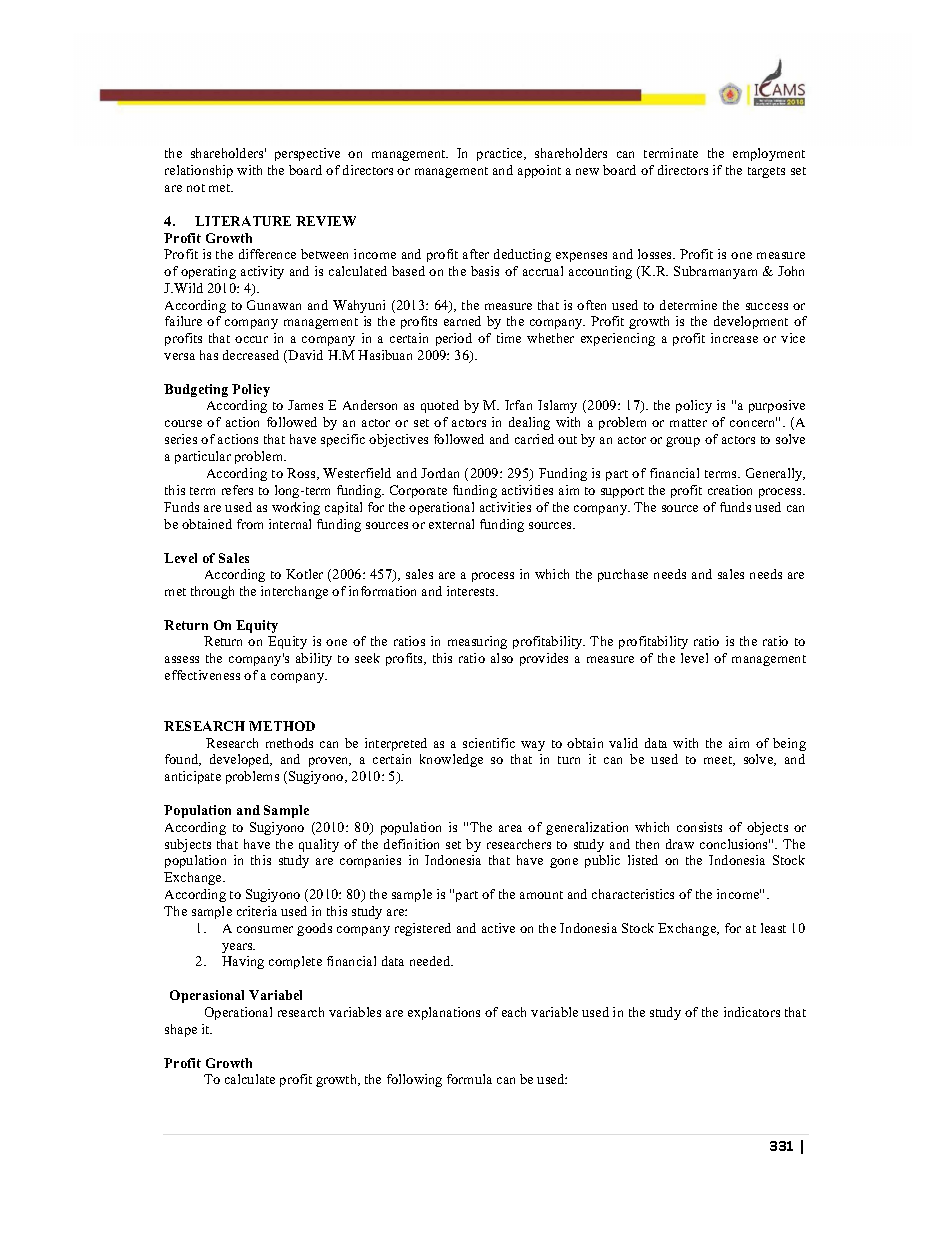 Image resolution: width=952 pixels, height=1233 pixels. Describe the element at coordinates (688, 423) in the screenshot. I see `matter` at that location.
